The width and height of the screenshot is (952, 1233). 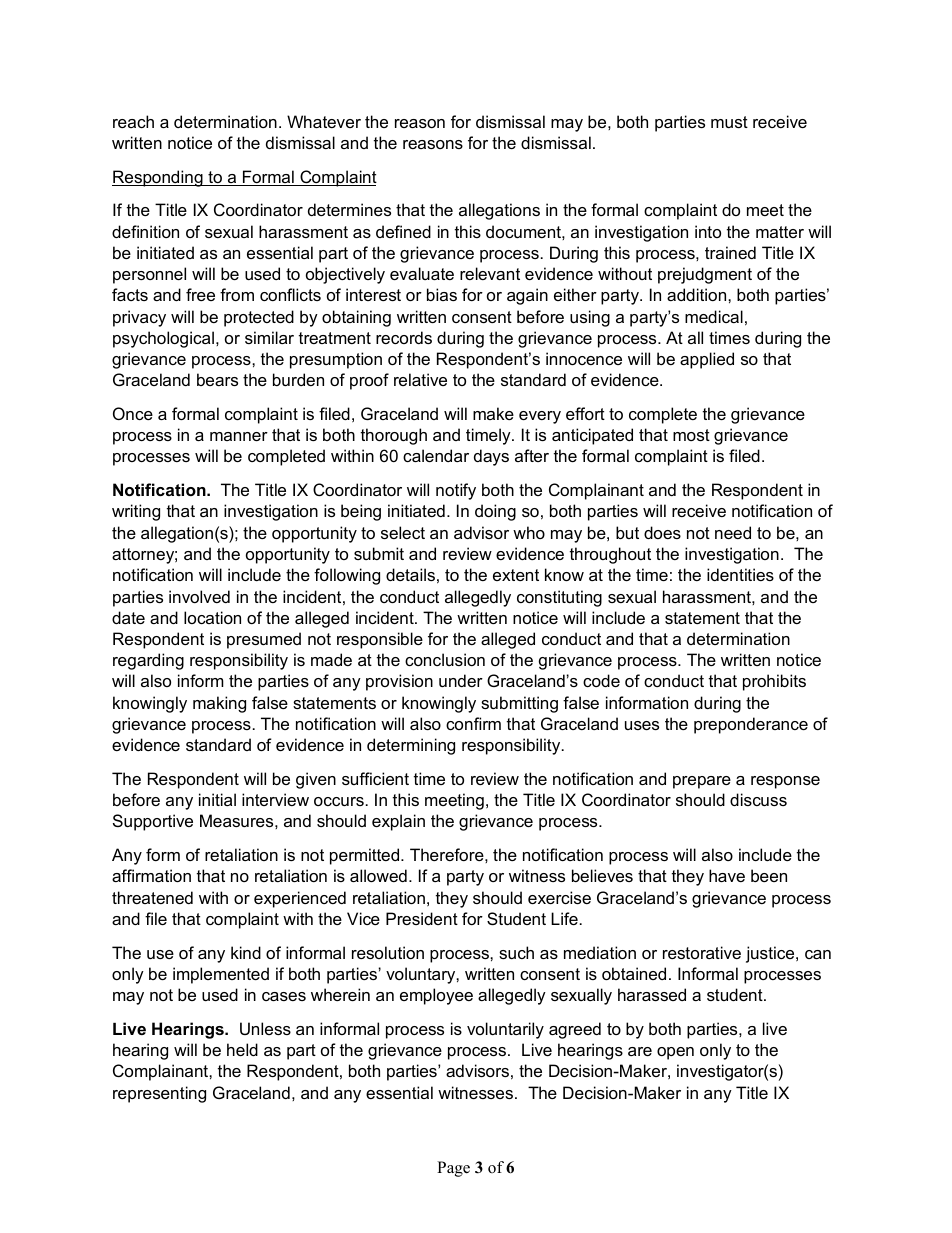 What do you see at coordinates (158, 178) in the screenshot?
I see `Responding` at bounding box center [158, 178].
